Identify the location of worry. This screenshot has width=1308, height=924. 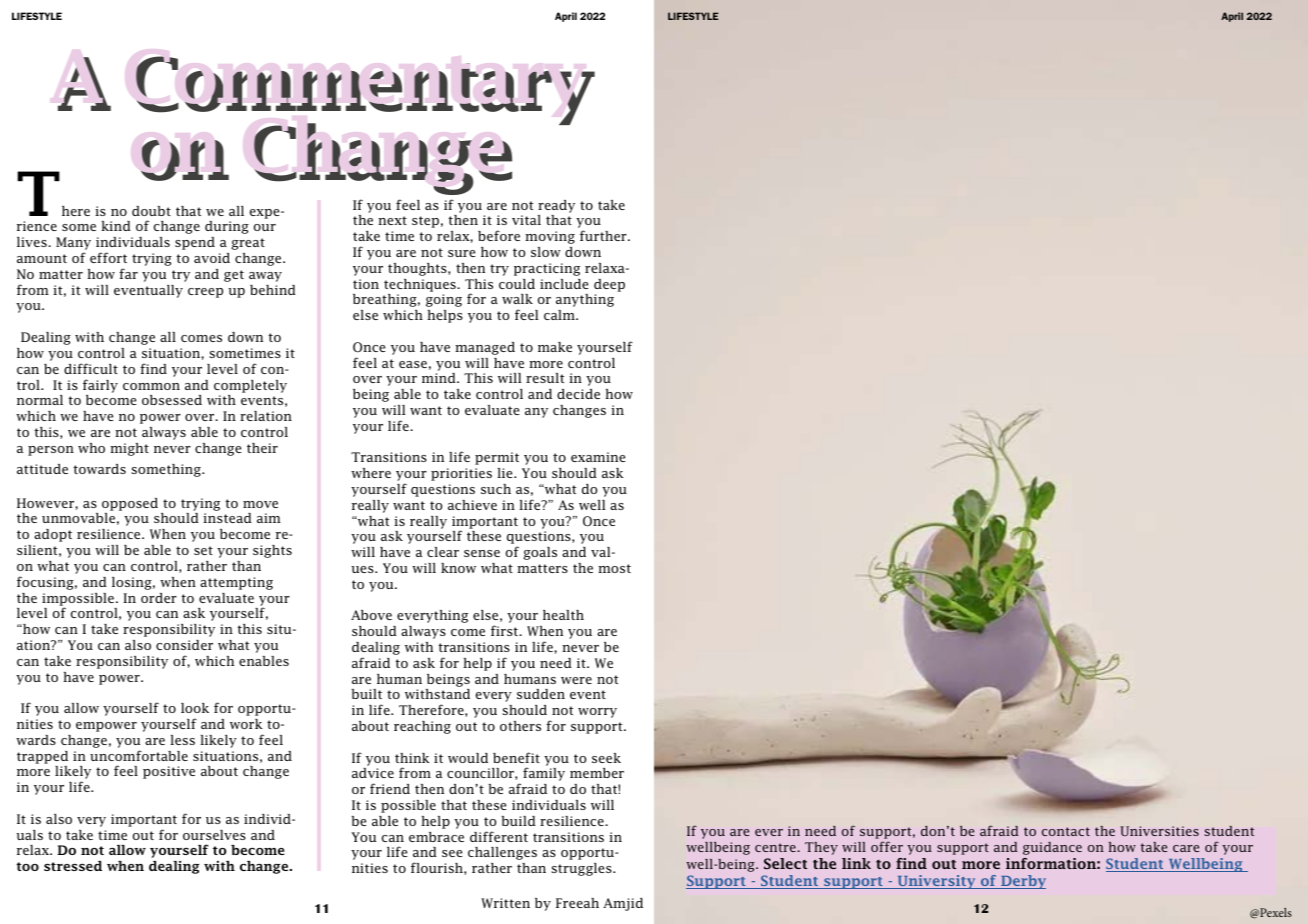
(597, 713).
